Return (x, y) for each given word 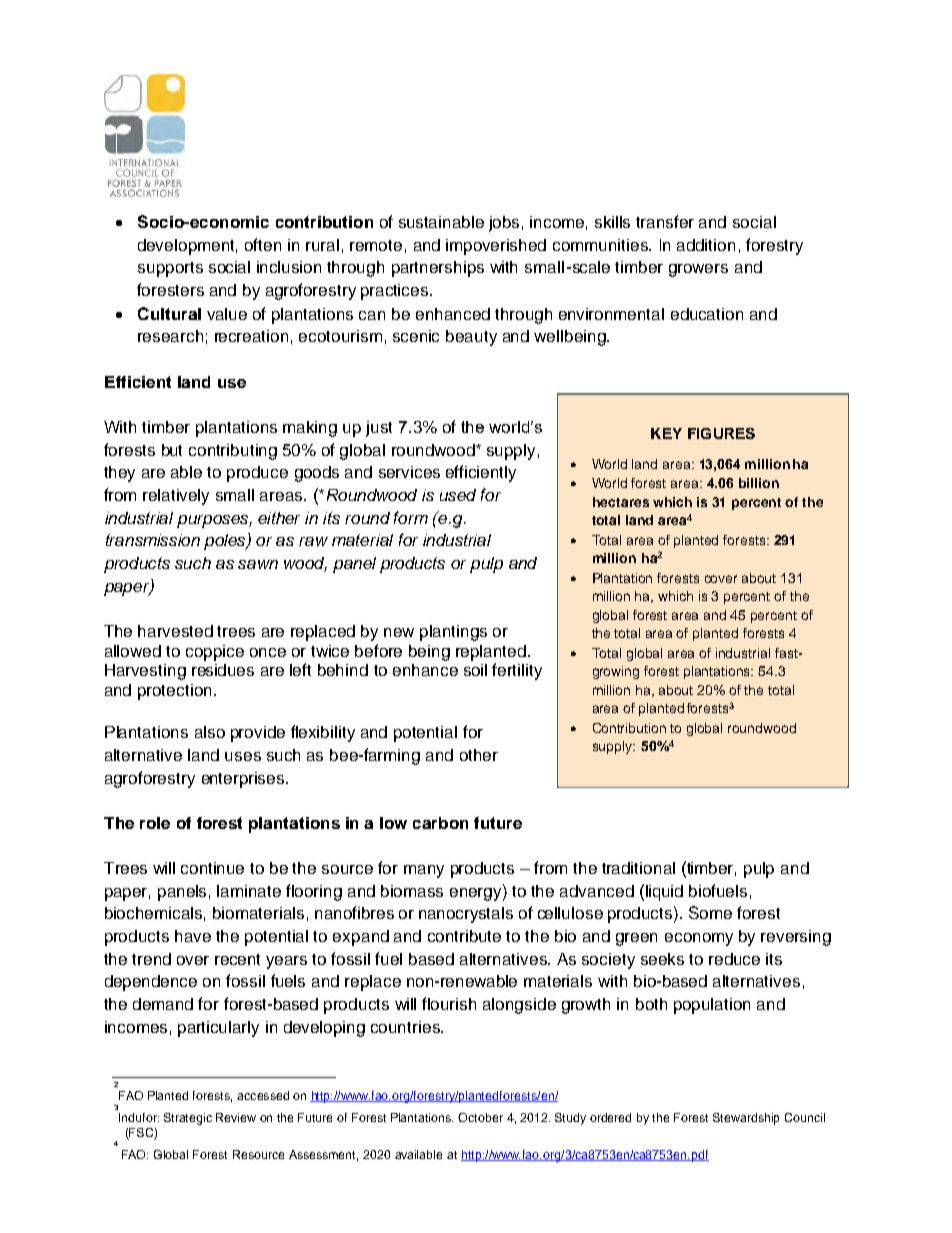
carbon (440, 823)
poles (226, 541)
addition (706, 245)
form (411, 517)
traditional (638, 868)
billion (759, 483)
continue (212, 868)
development (187, 247)
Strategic (188, 1119)
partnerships (438, 269)
